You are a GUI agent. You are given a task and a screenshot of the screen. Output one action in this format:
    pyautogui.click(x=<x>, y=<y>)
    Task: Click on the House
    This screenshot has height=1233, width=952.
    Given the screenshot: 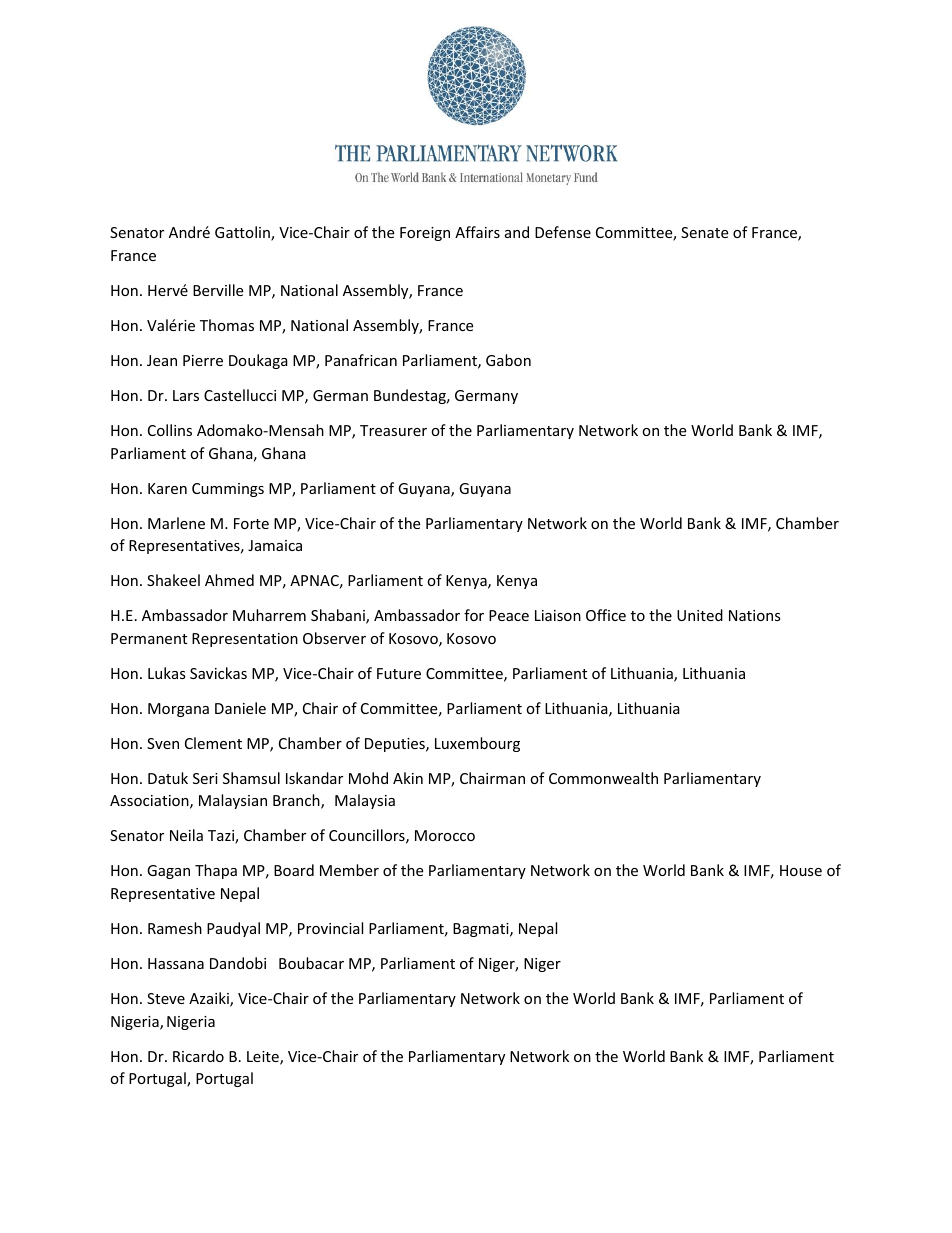 What is the action you would take?
    pyautogui.click(x=801, y=870)
